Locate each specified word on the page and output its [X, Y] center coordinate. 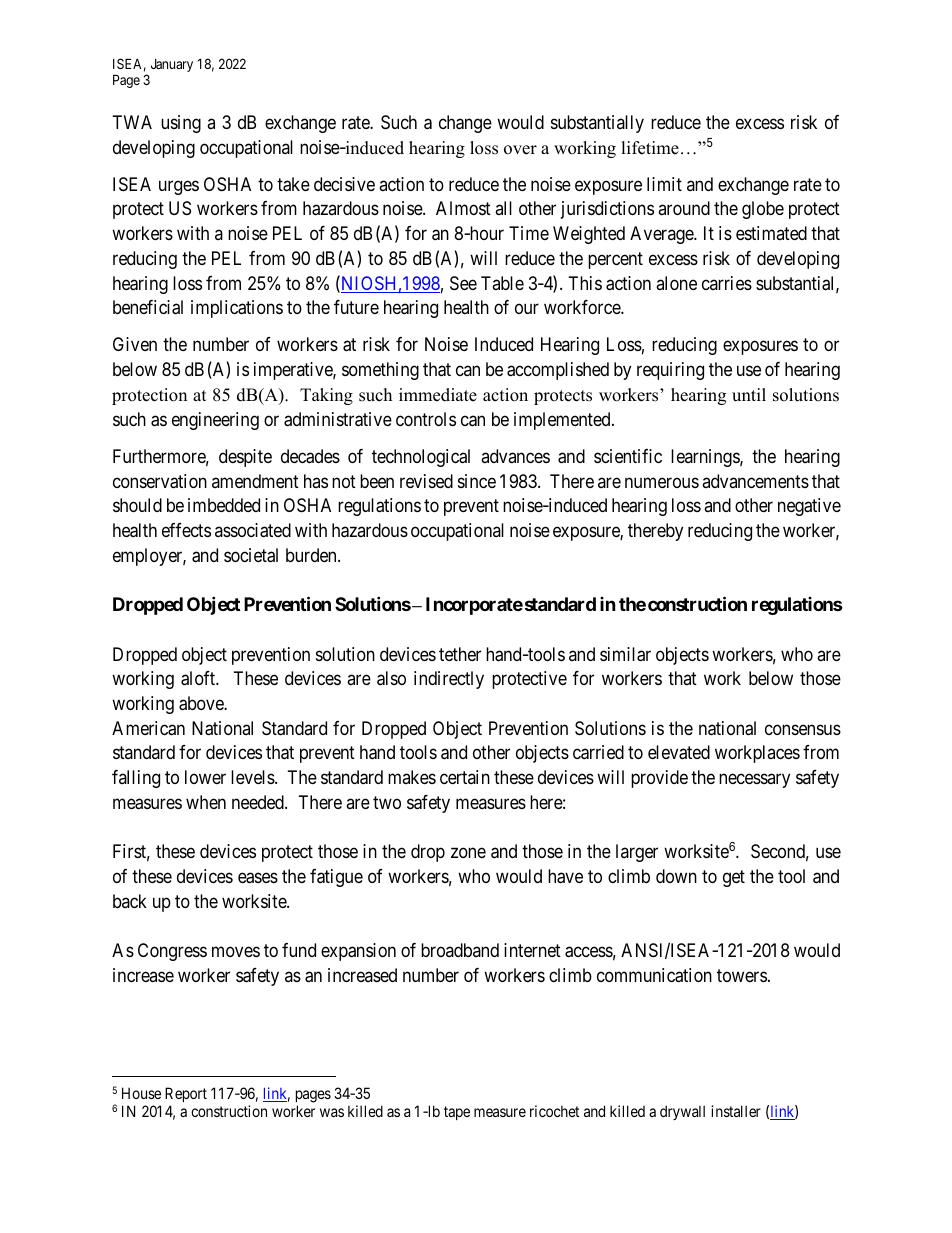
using [181, 124]
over [520, 150]
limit [664, 184]
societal [251, 555]
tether [460, 654]
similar [625, 654]
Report [186, 1096]
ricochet [554, 1111]
